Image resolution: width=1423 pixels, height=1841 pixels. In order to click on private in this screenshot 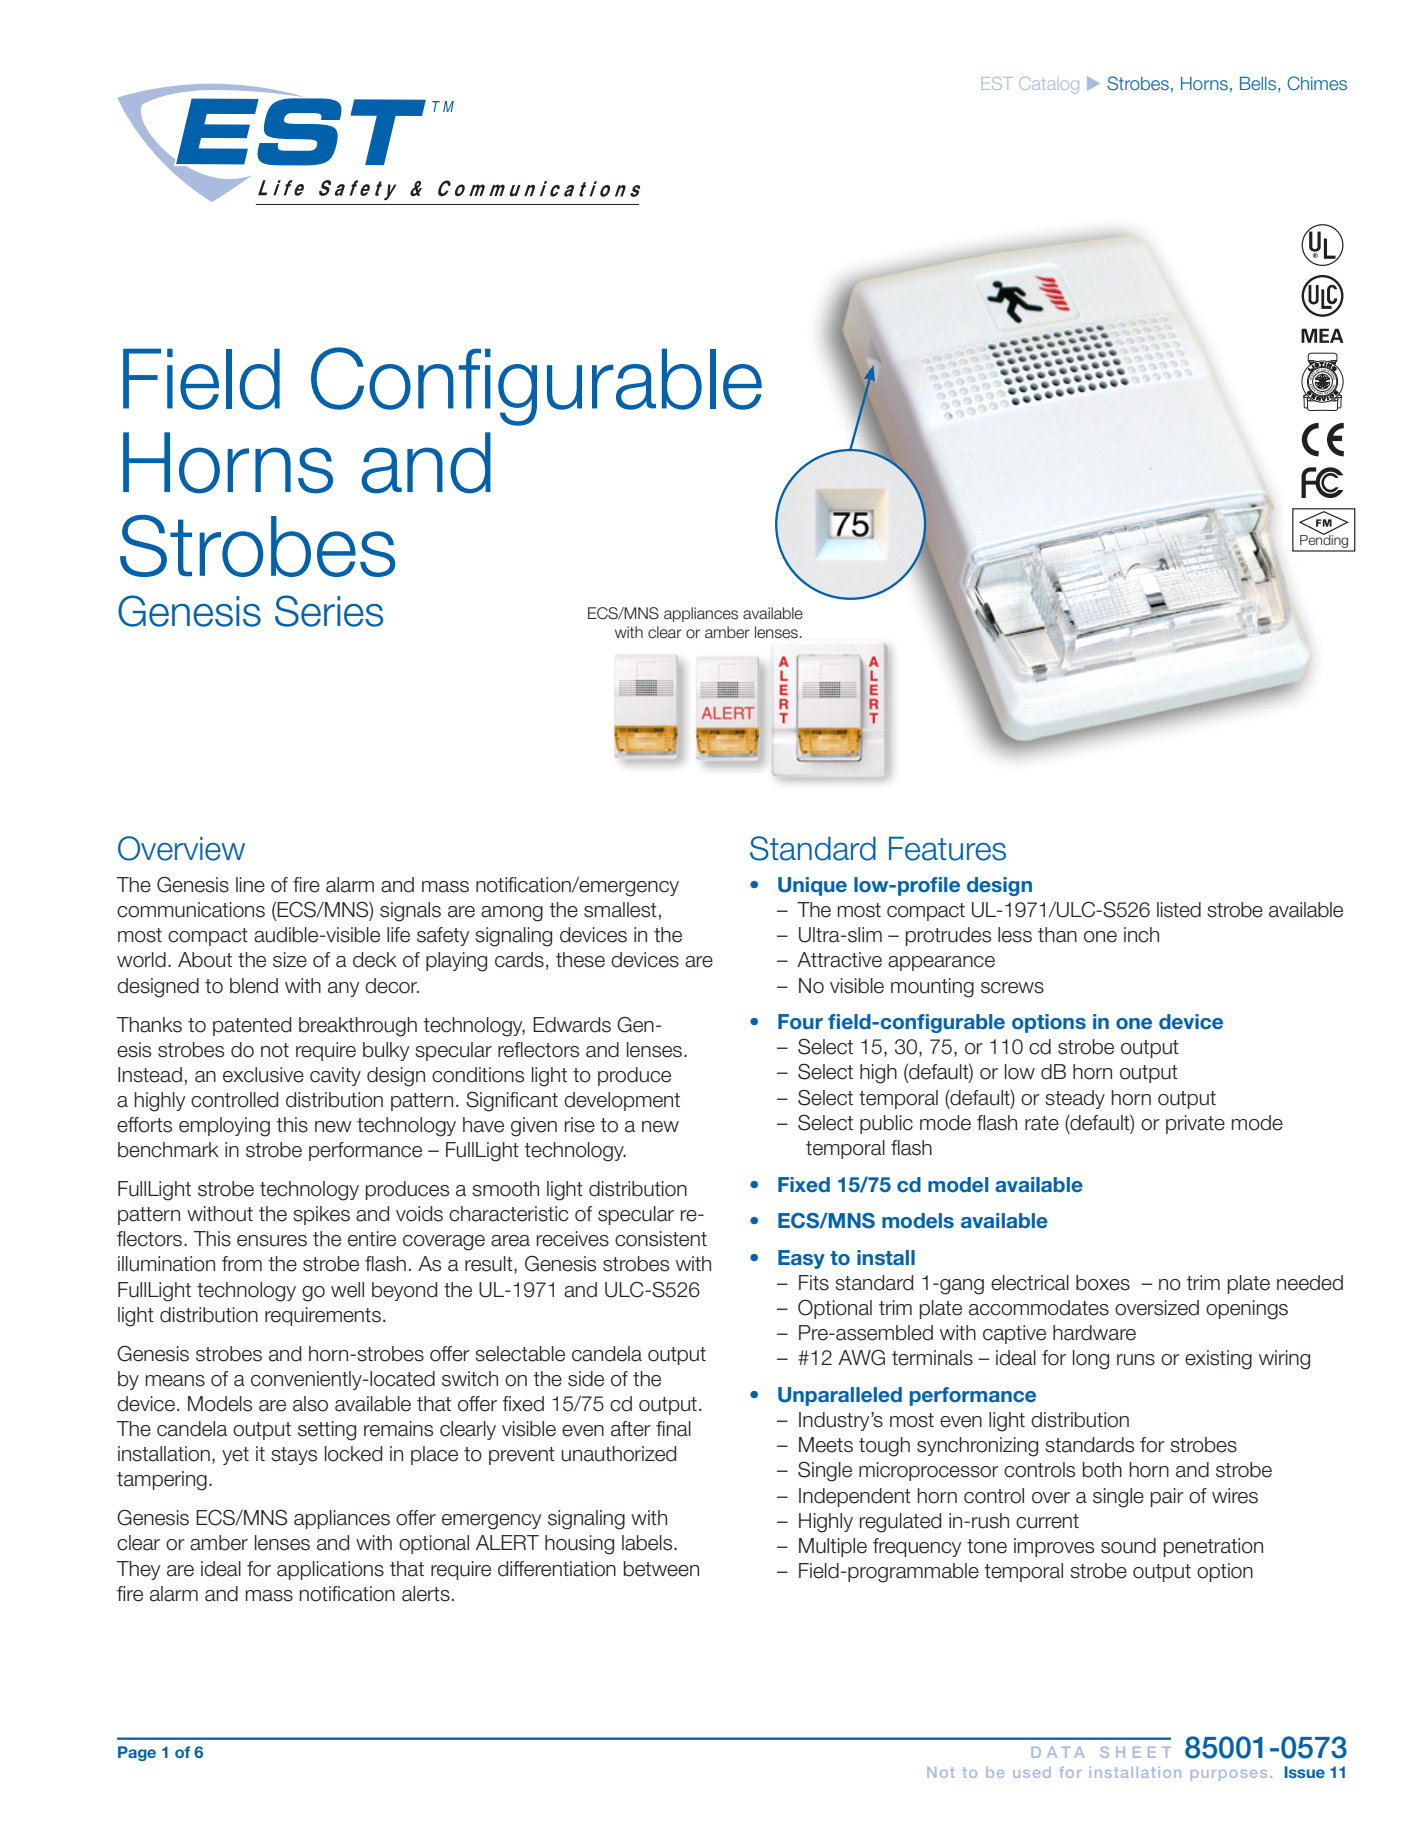, I will do `click(1195, 1124)`.
